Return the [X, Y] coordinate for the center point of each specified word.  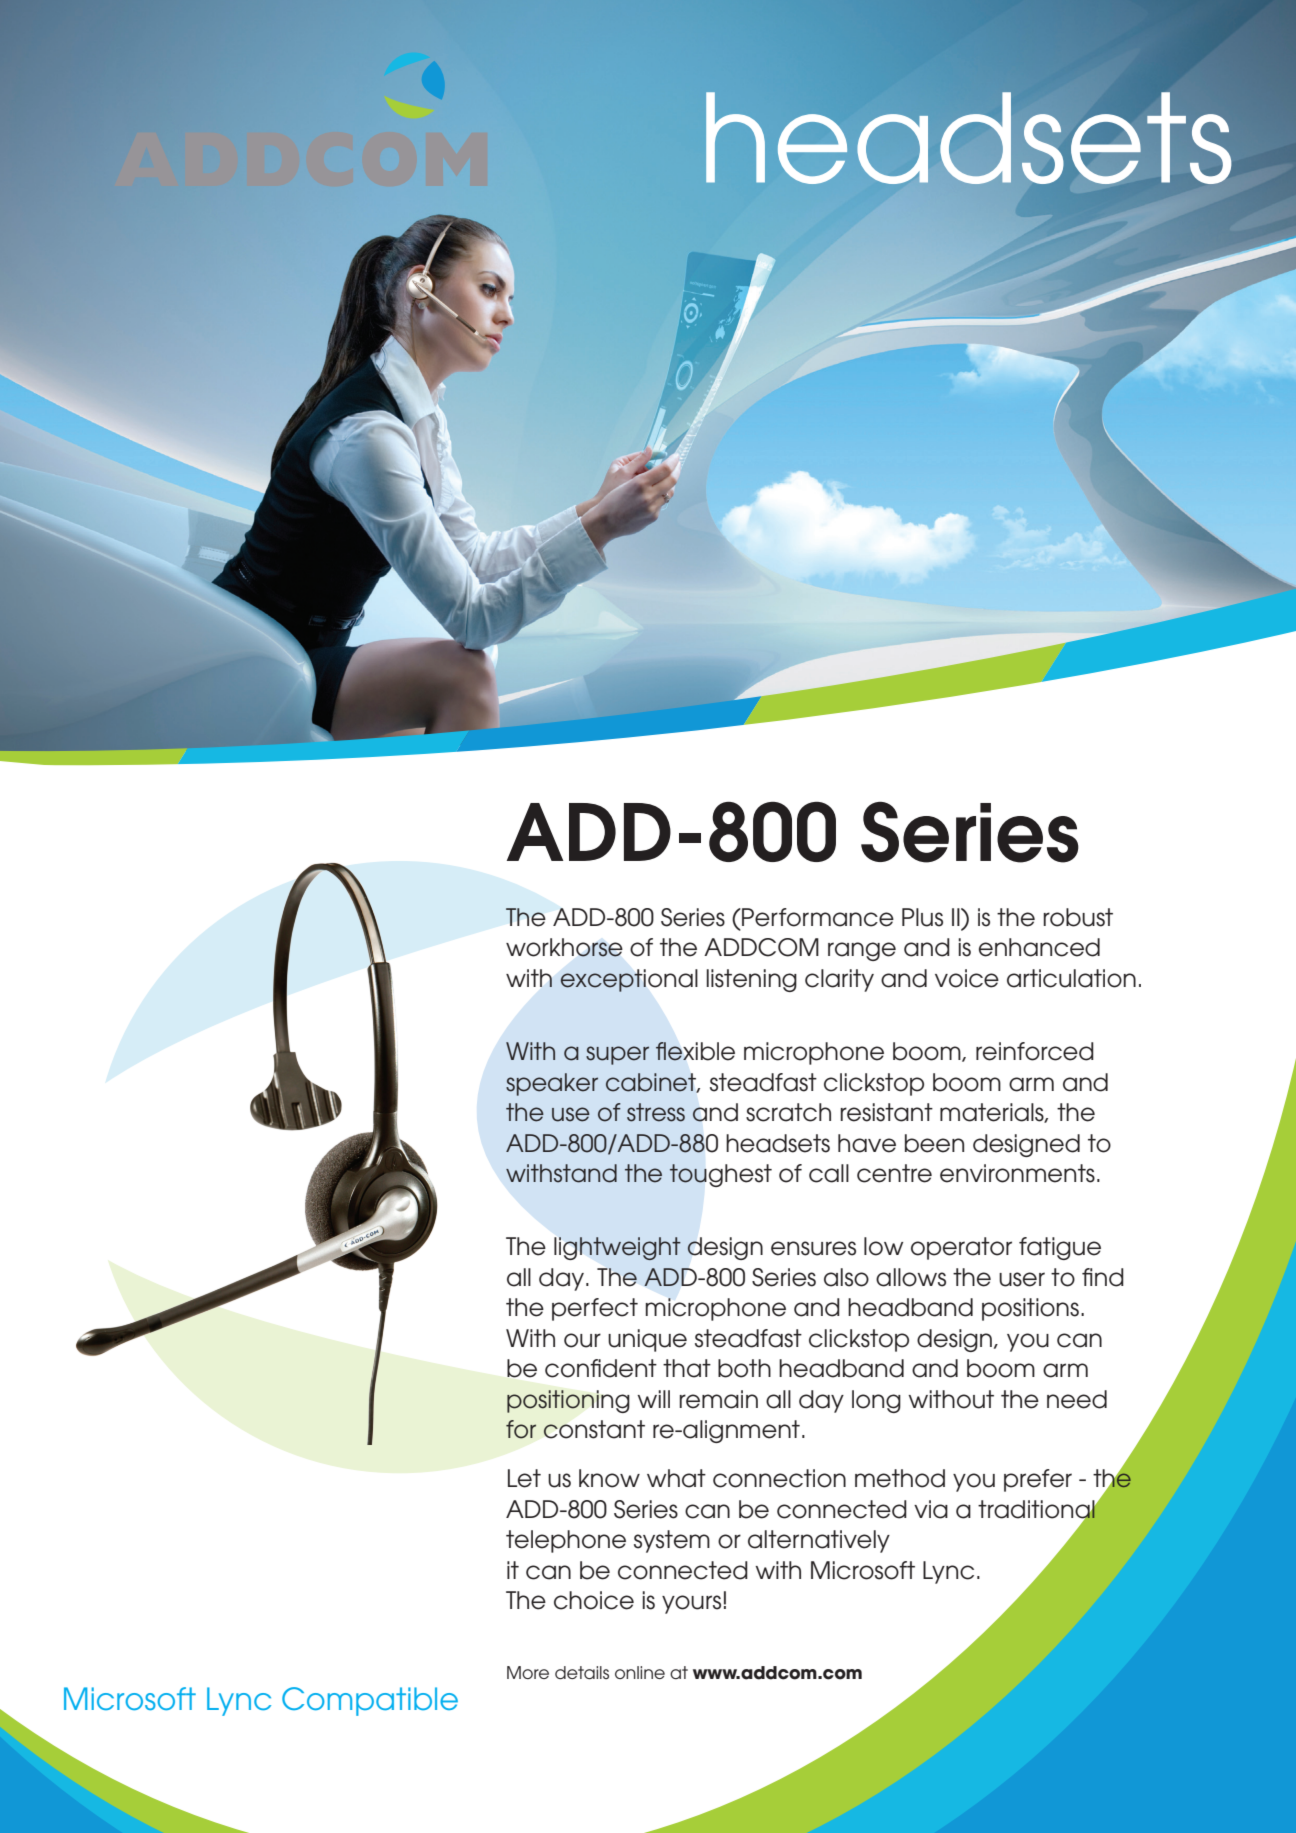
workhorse [564, 947]
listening [751, 980]
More [528, 1672]
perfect [595, 1309]
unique [647, 1340]
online [640, 1672]
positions [1030, 1309]
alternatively [819, 1541]
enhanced [1039, 947]
